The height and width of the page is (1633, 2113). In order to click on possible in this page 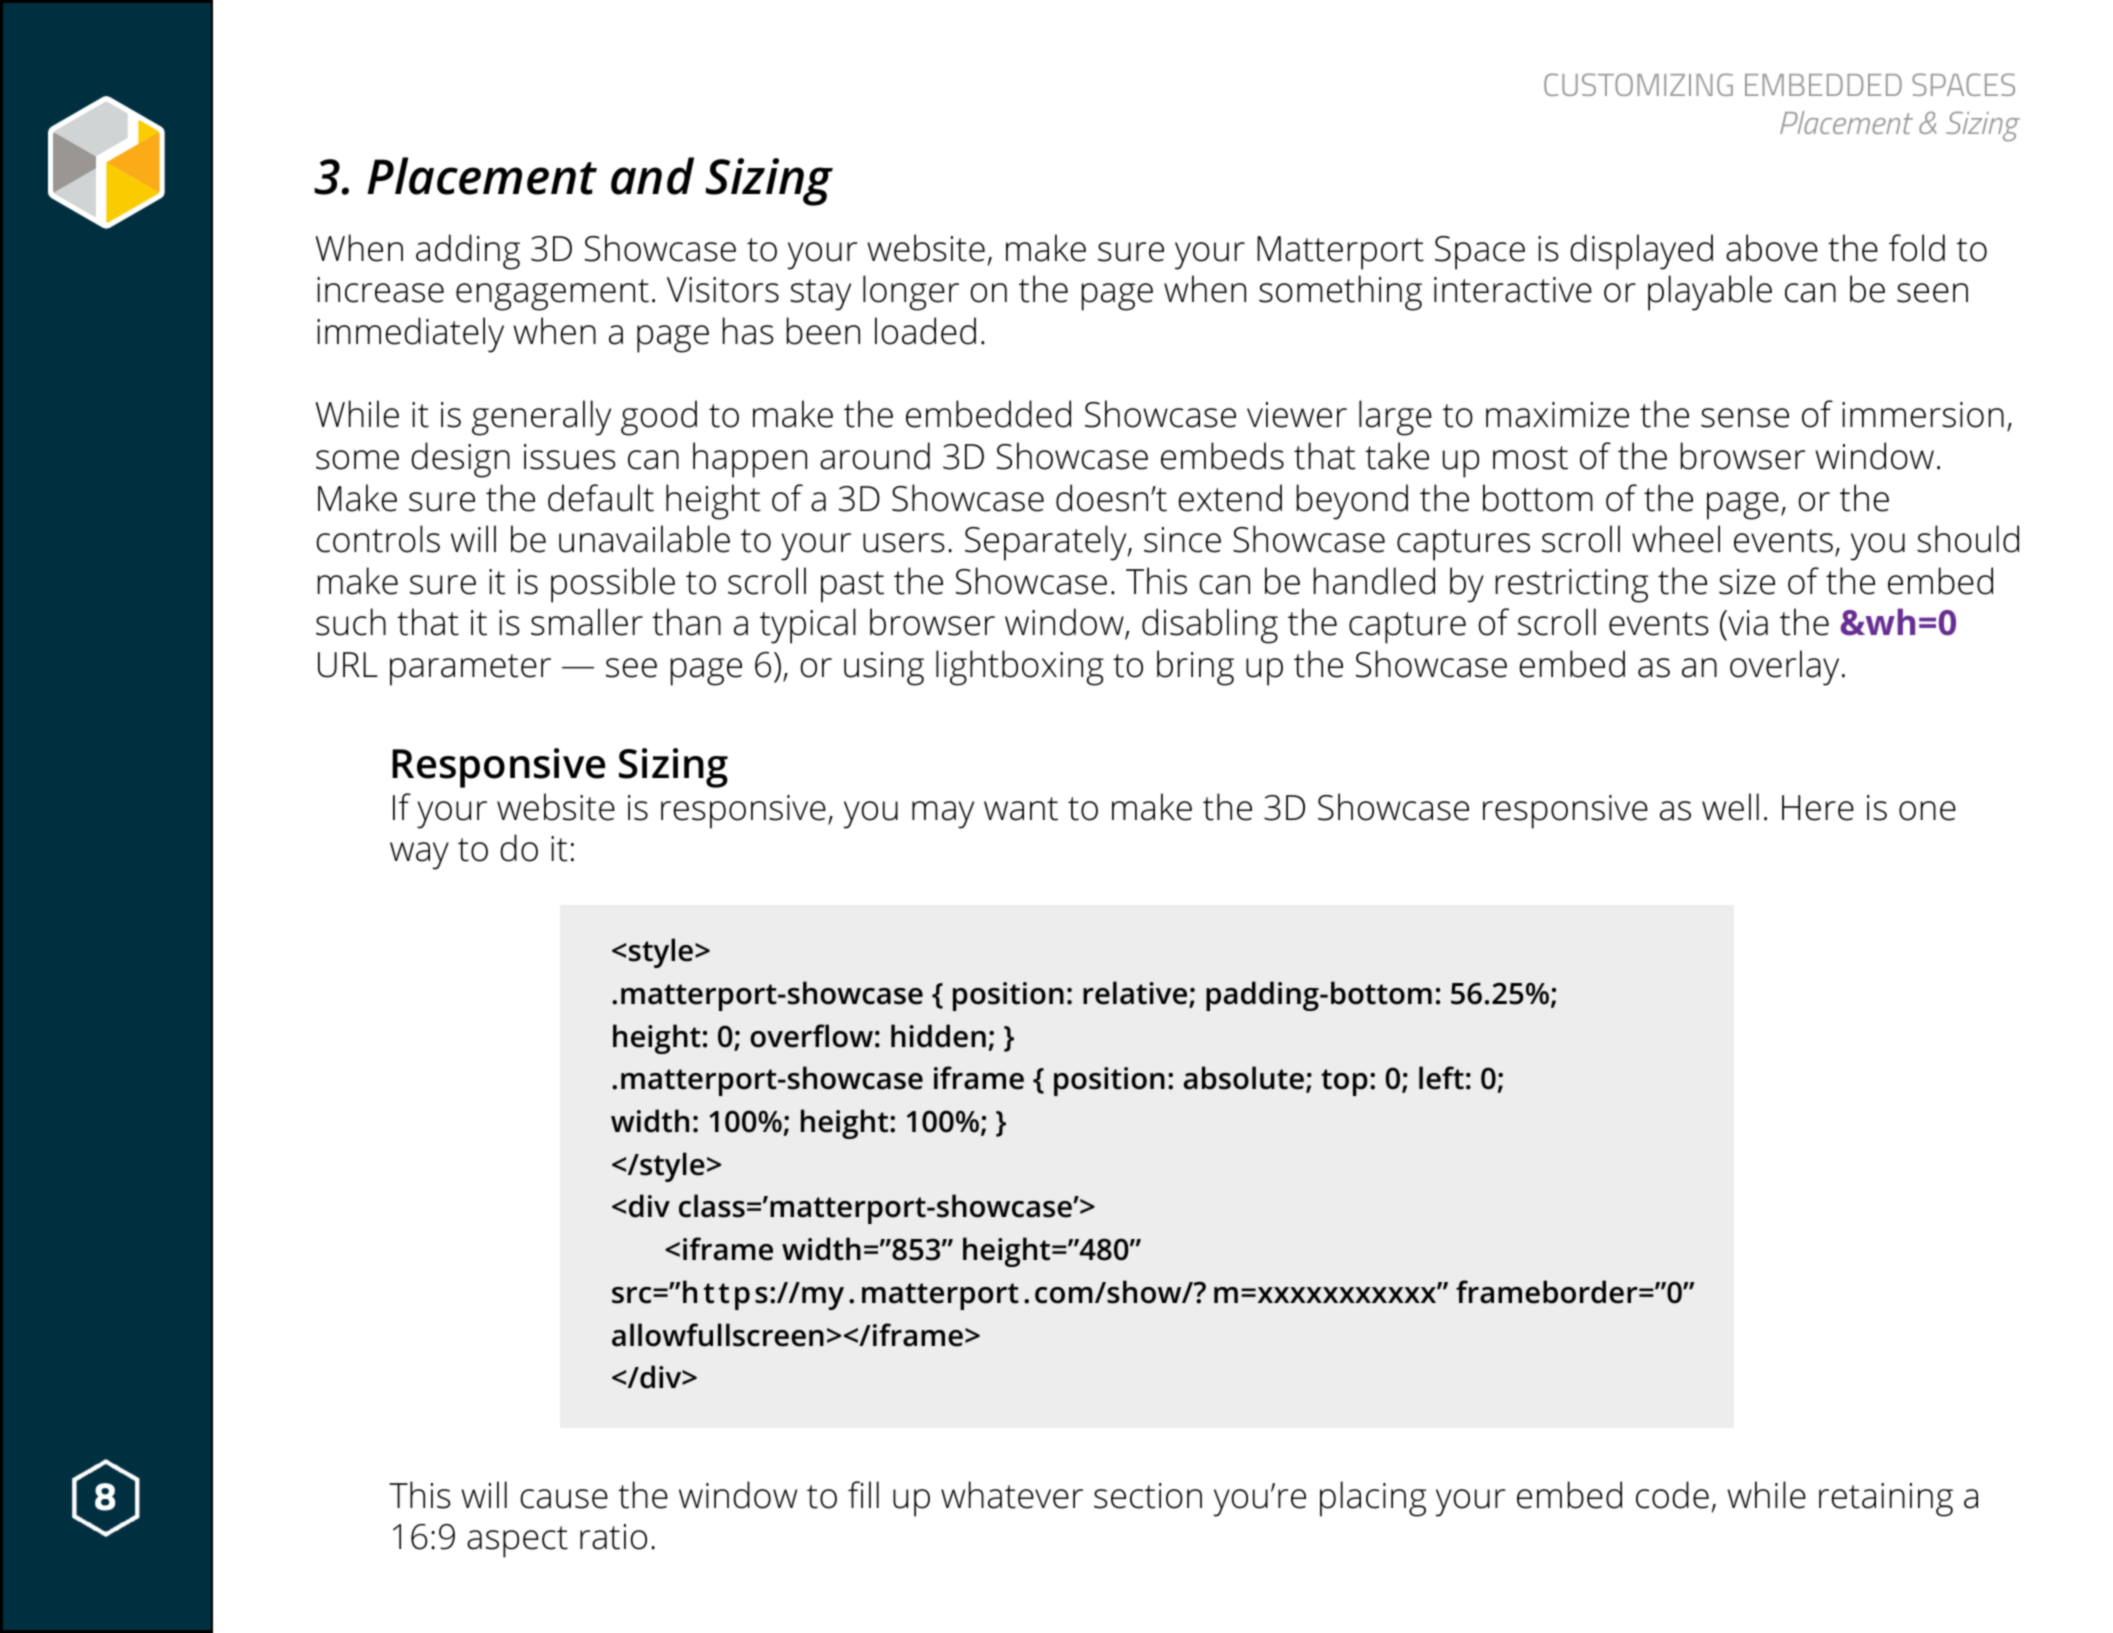, I will do `click(613, 585)`.
